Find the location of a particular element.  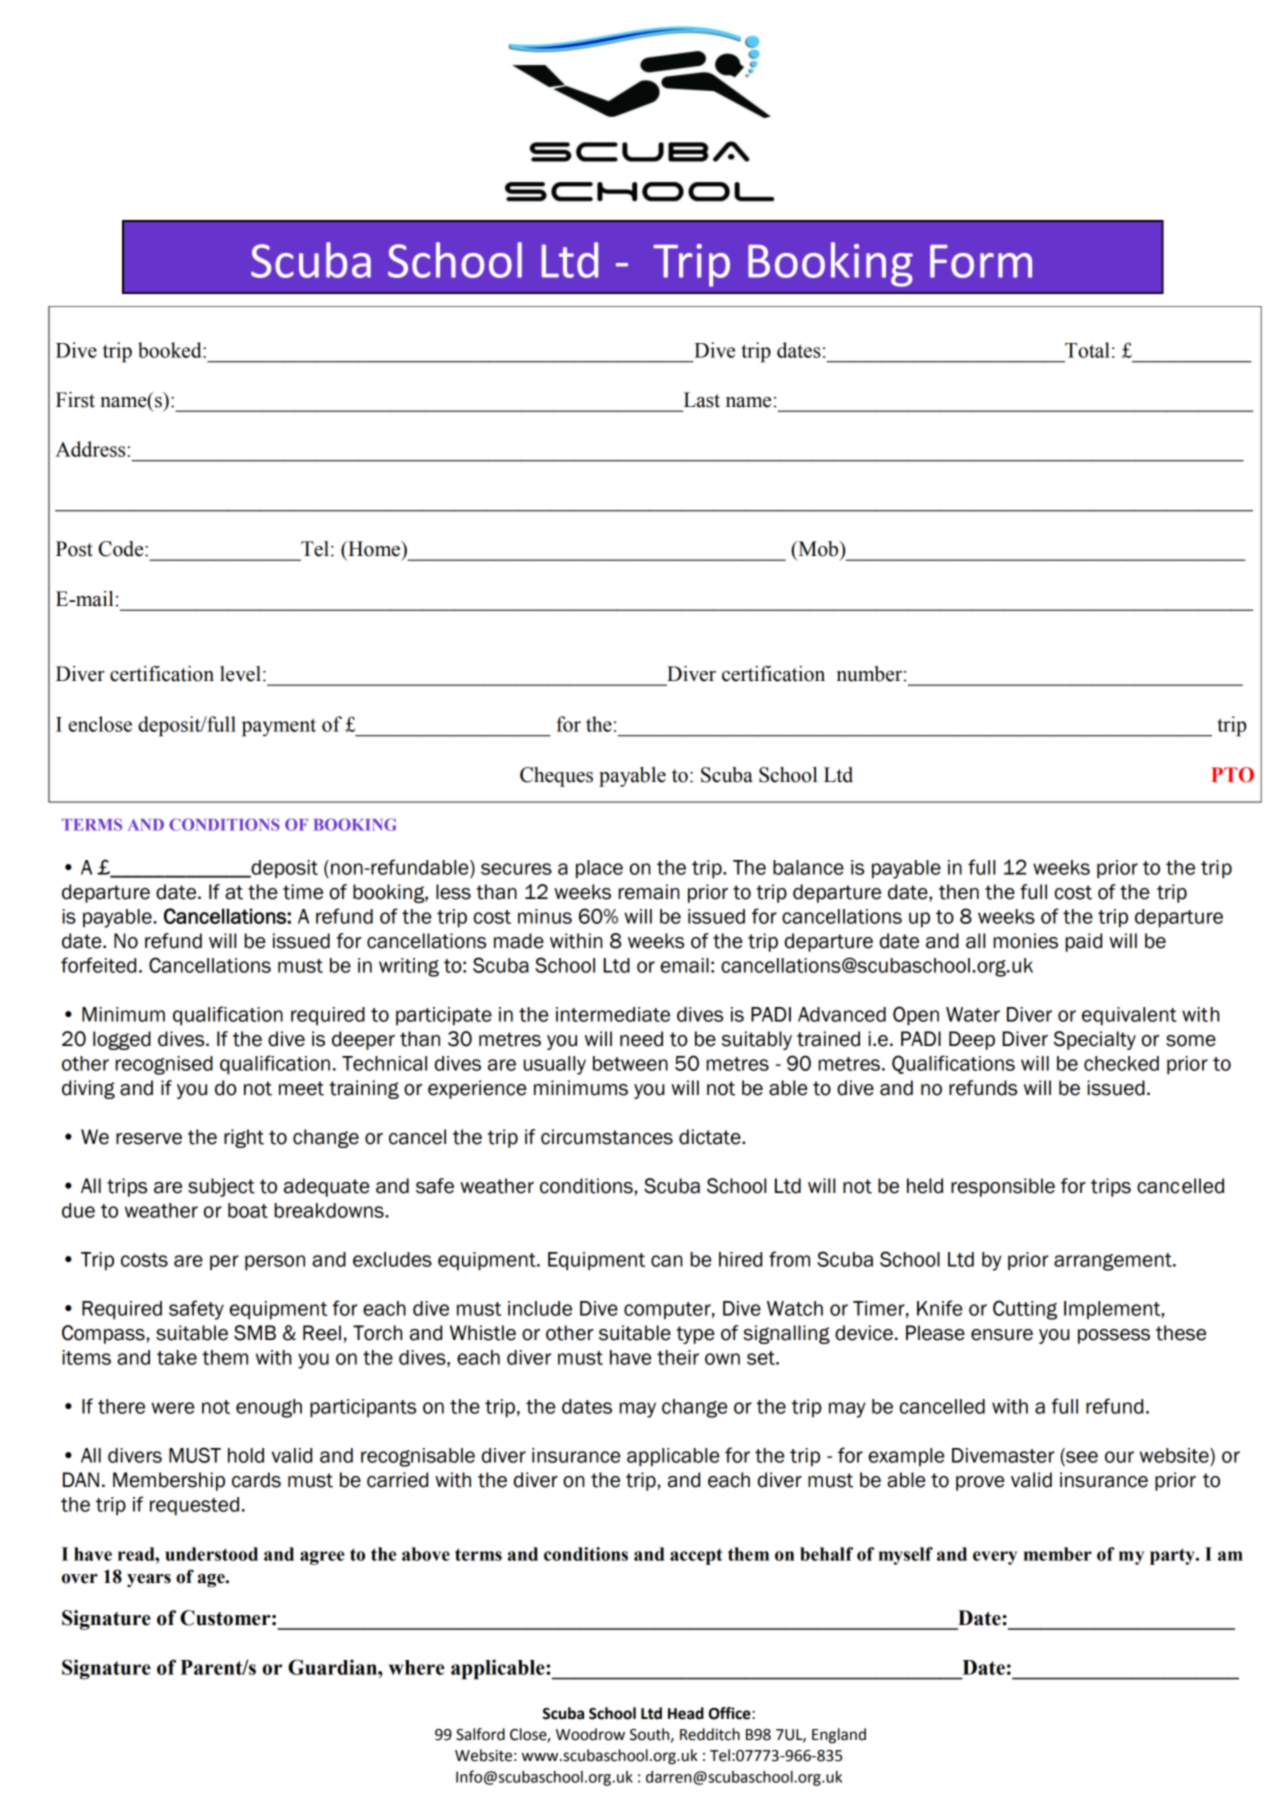

logged is located at coordinates (122, 1040).
